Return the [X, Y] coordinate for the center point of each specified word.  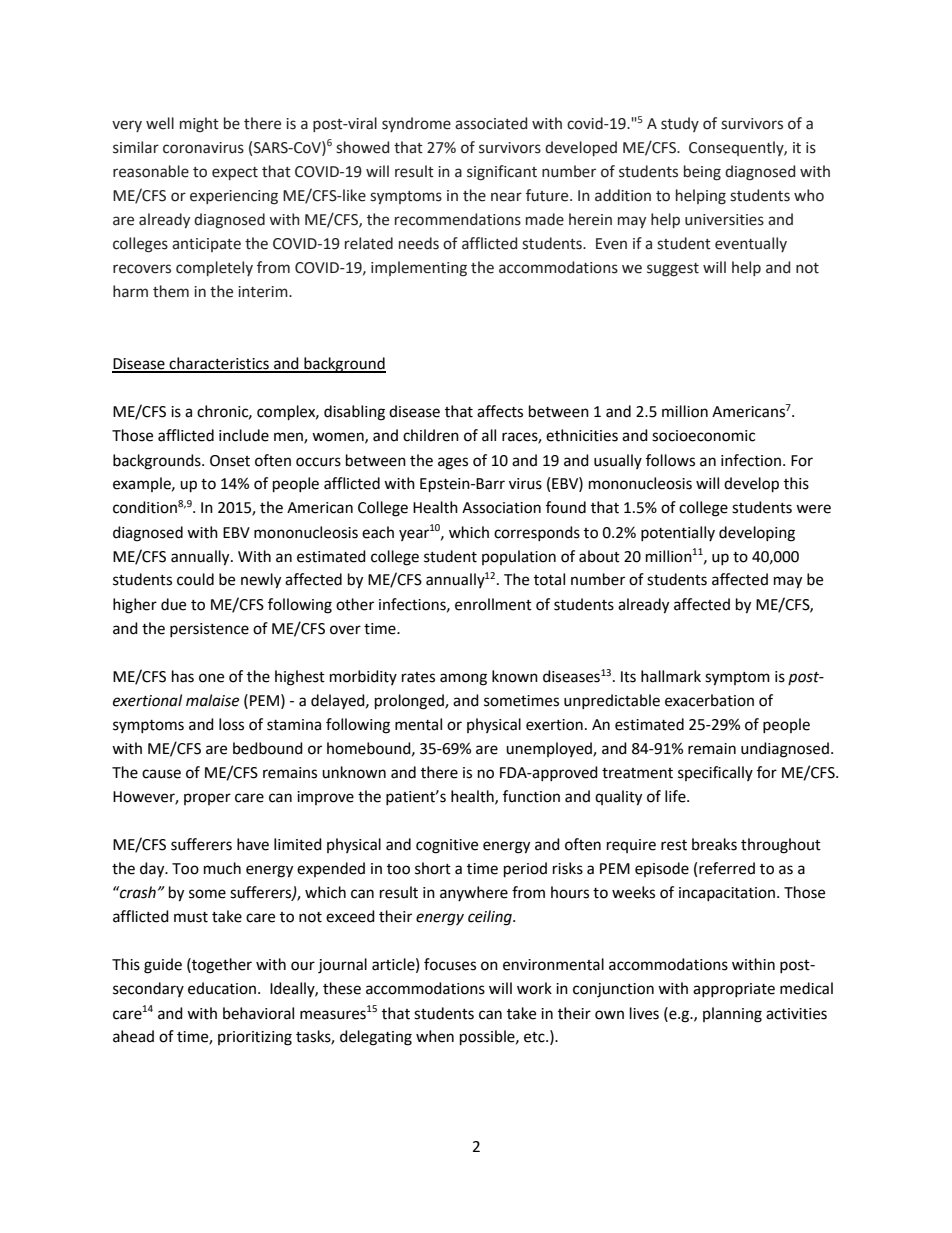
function [531, 796]
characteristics [219, 364]
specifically [715, 773]
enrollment [493, 604]
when [435, 1036]
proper [207, 799]
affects [500, 411]
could [195, 579]
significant [502, 173]
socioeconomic [703, 436]
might [199, 125]
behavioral [258, 1013]
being [702, 173]
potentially [678, 533]
